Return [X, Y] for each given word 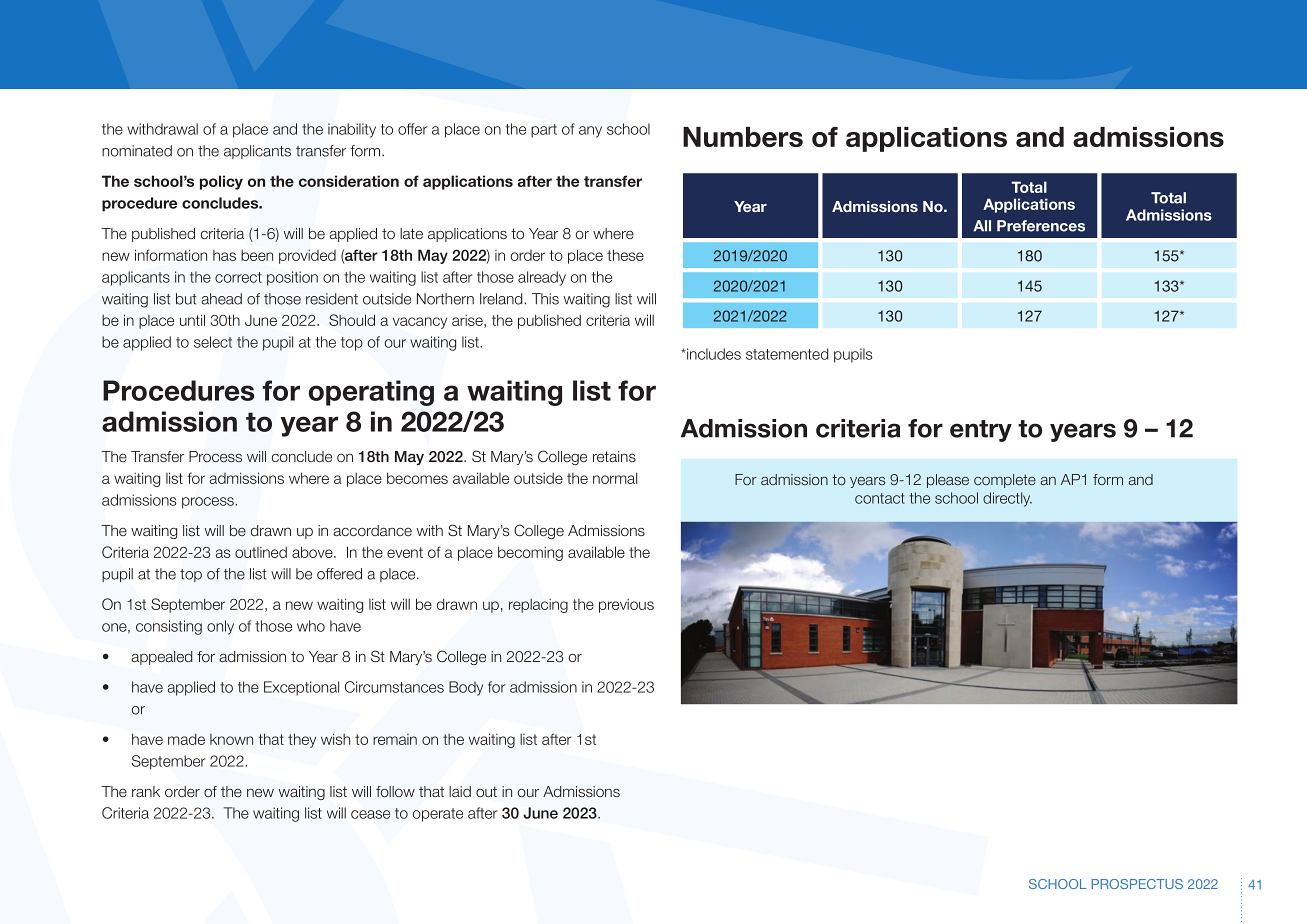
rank [146, 791]
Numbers [743, 137]
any [590, 132]
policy [221, 182]
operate [437, 815]
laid [460, 791]
